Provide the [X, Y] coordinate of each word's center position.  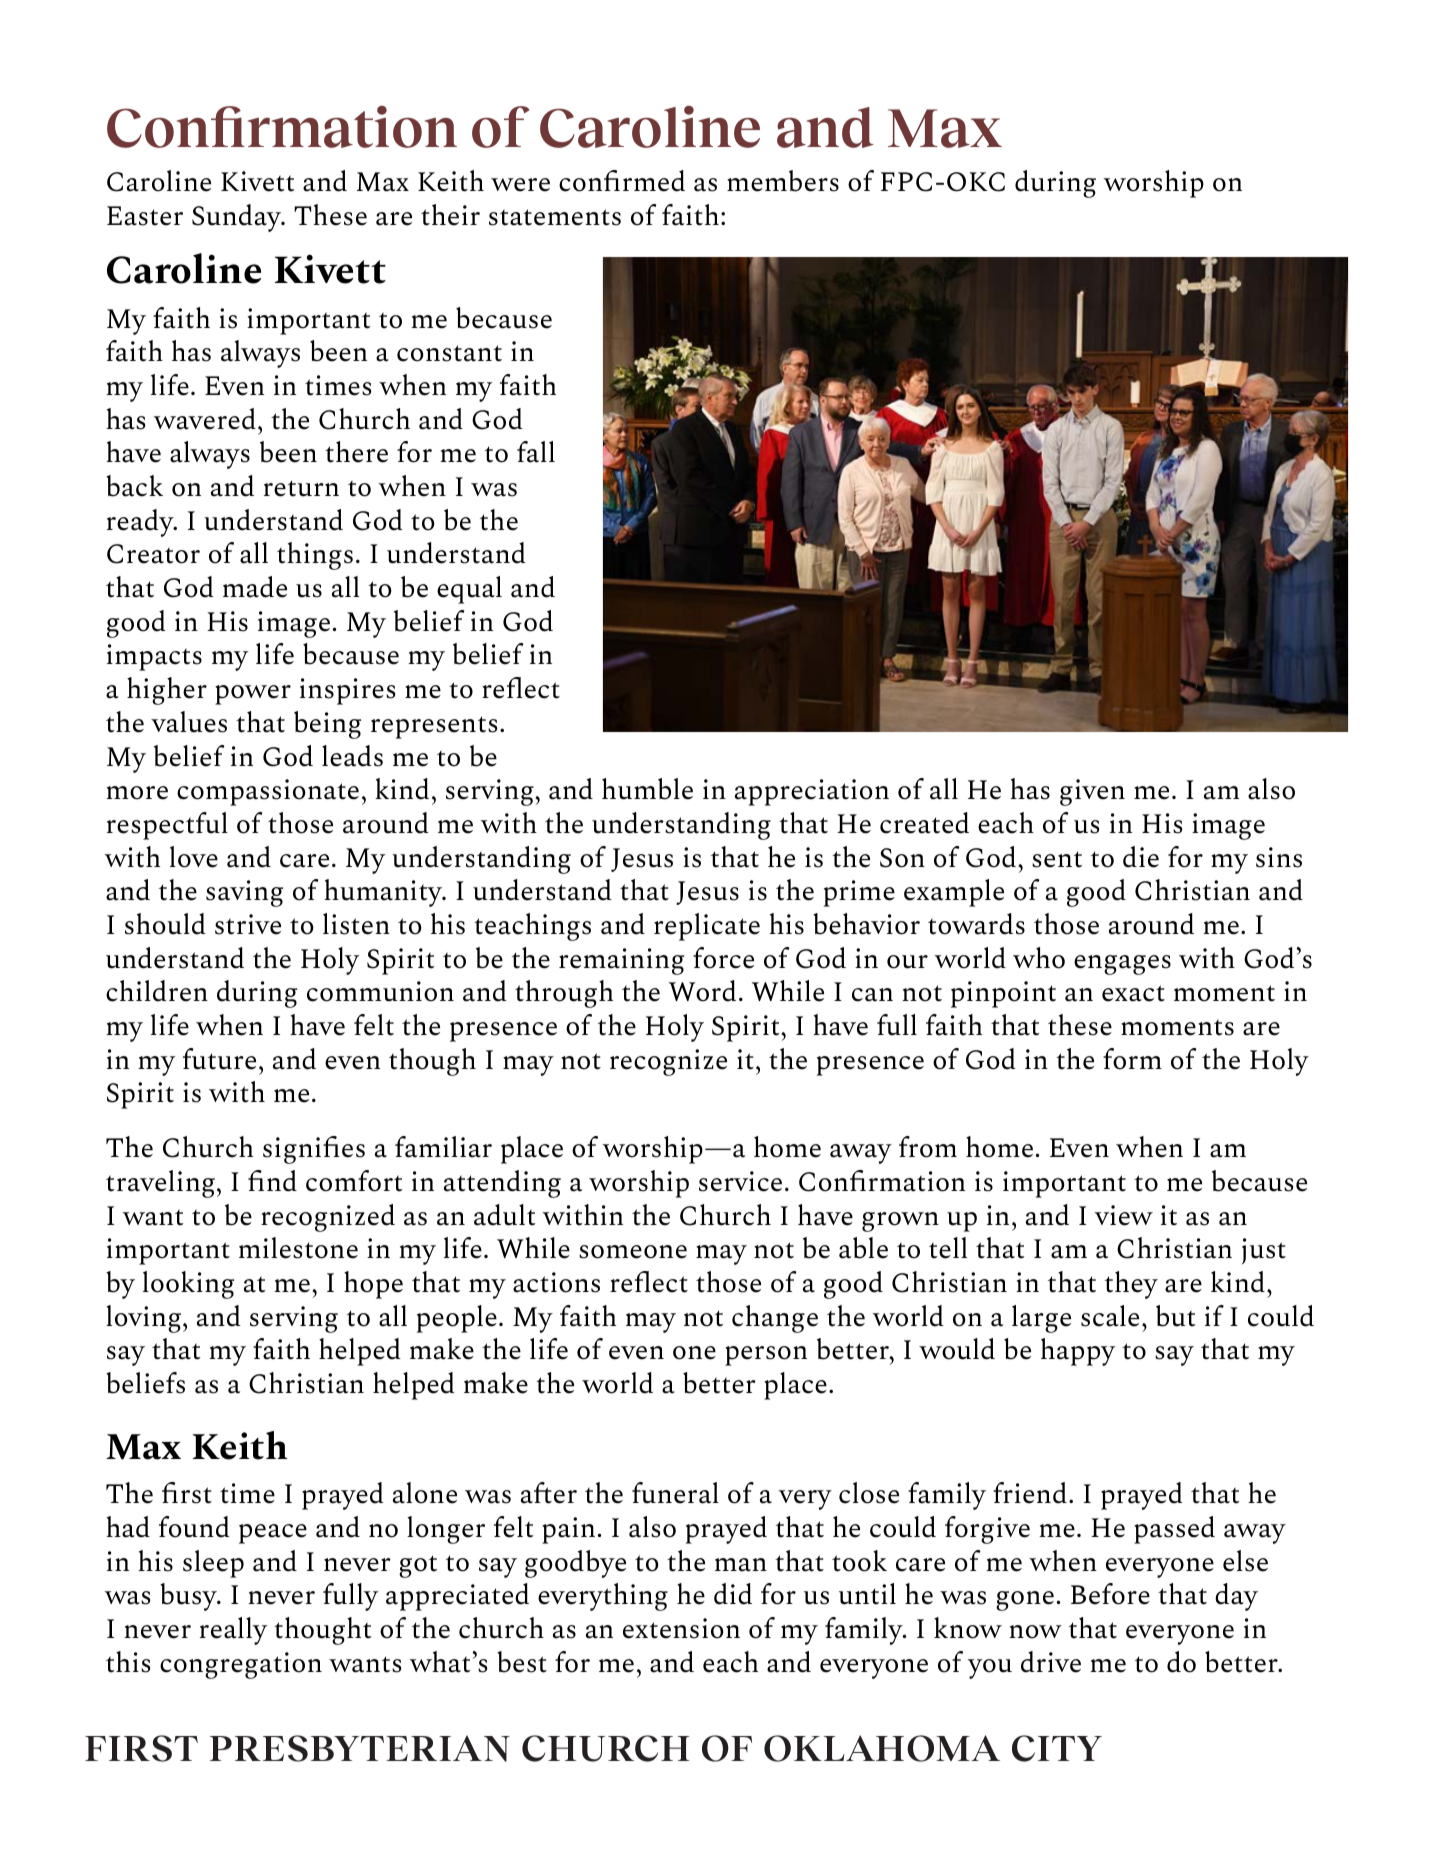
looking [188, 1285]
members [783, 181]
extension [681, 1628]
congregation [241, 1665]
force [723, 958]
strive [248, 924]
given [1092, 792]
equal [469, 590]
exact [1133, 993]
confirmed [622, 181]
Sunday [238, 218]
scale [1110, 1316]
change [775, 1319]
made [255, 587]
